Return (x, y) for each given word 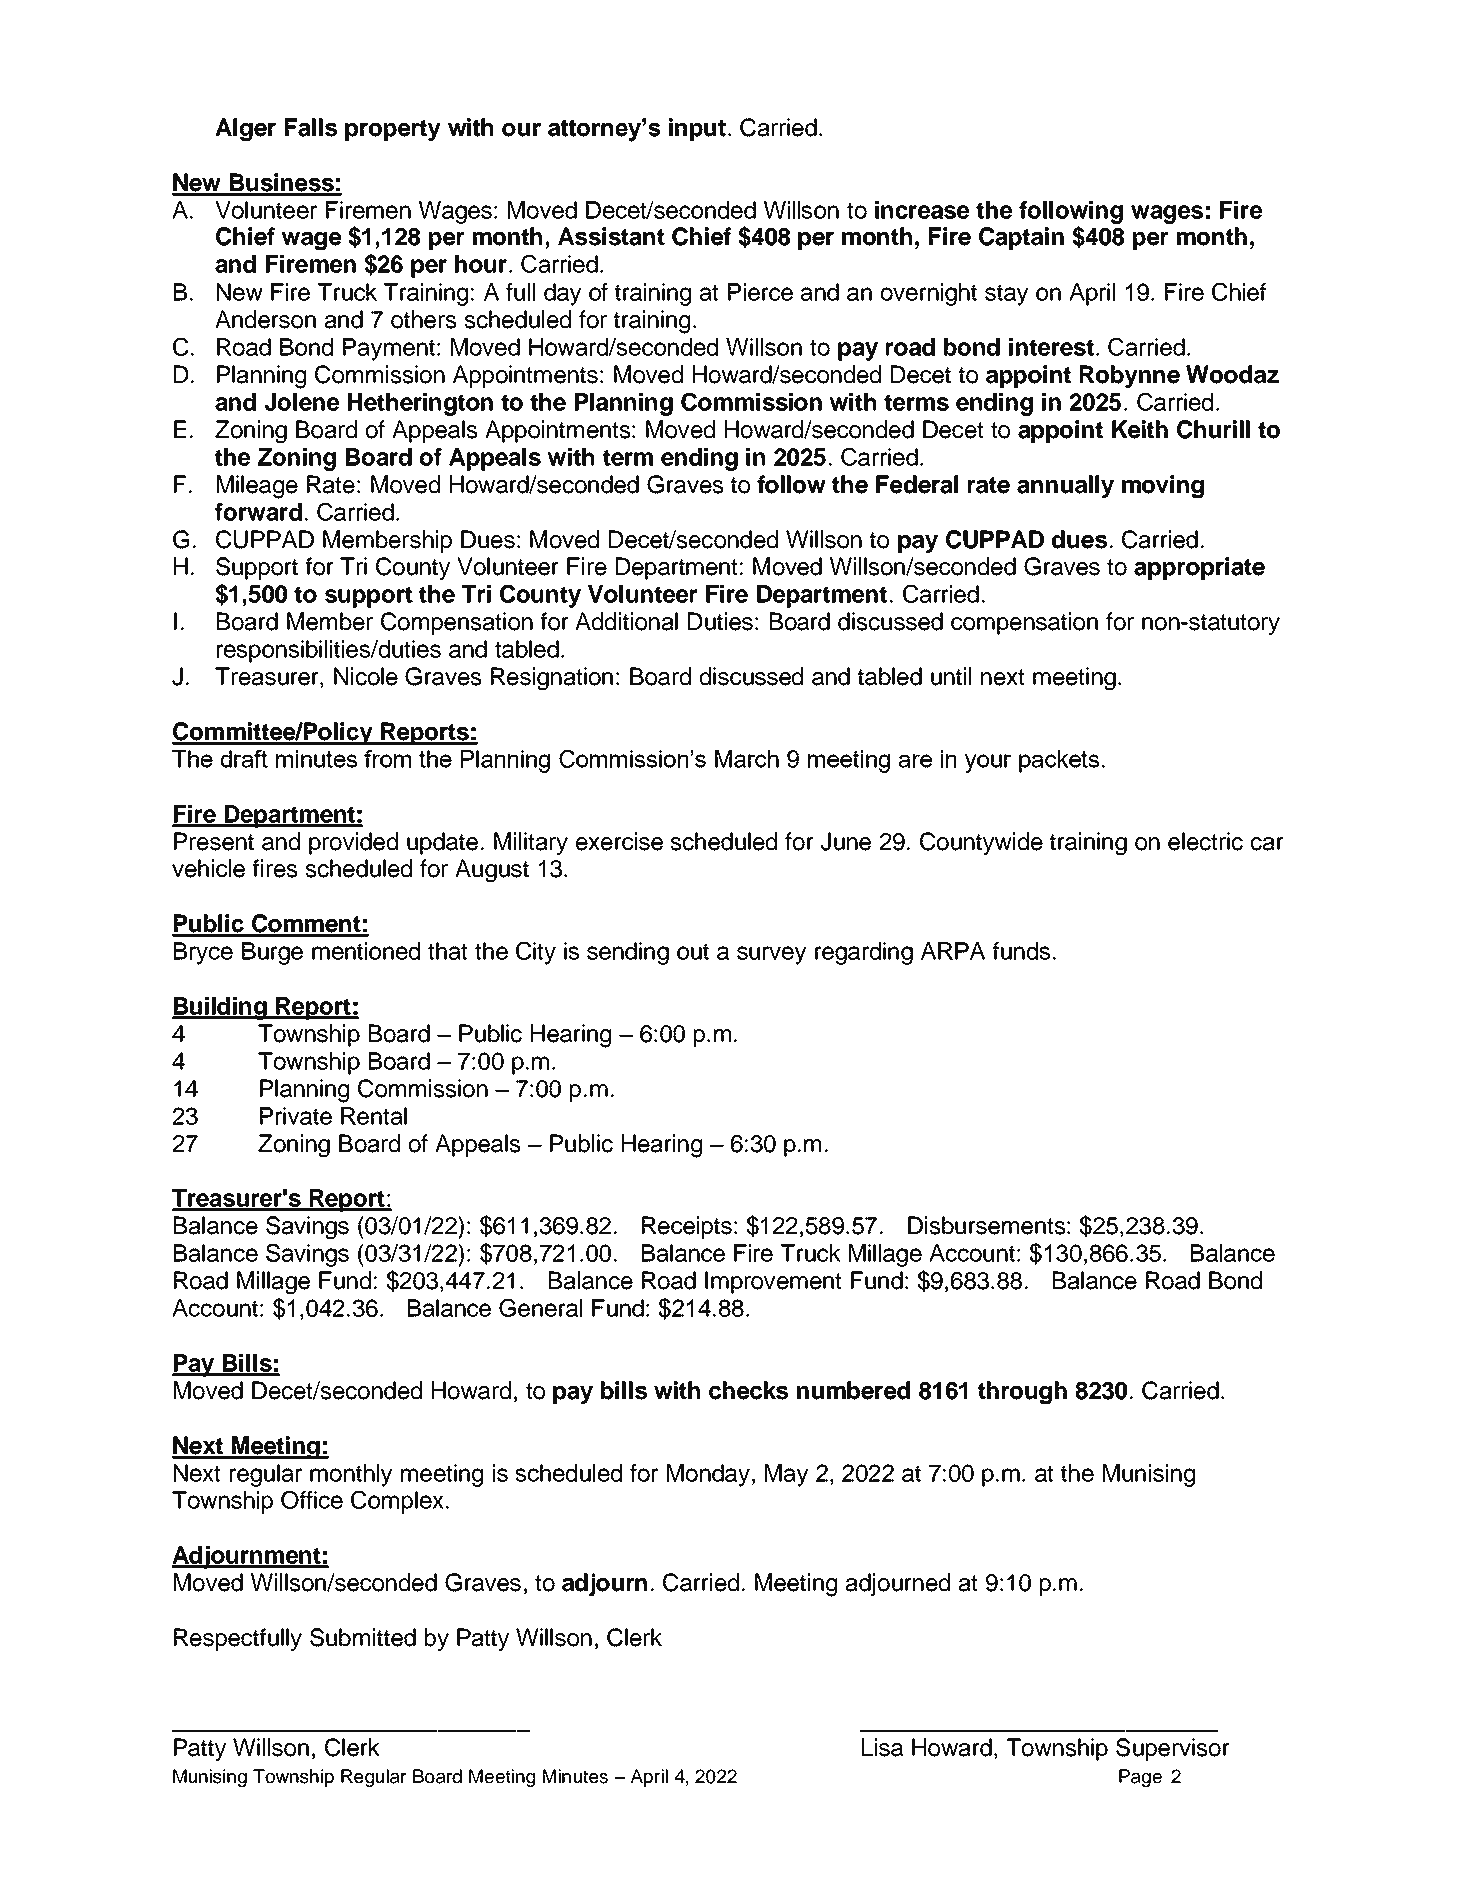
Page (1140, 1778)
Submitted (363, 1637)
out (693, 951)
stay (1006, 295)
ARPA (953, 951)
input (697, 129)
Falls (311, 127)
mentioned (366, 951)
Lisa (882, 1747)
